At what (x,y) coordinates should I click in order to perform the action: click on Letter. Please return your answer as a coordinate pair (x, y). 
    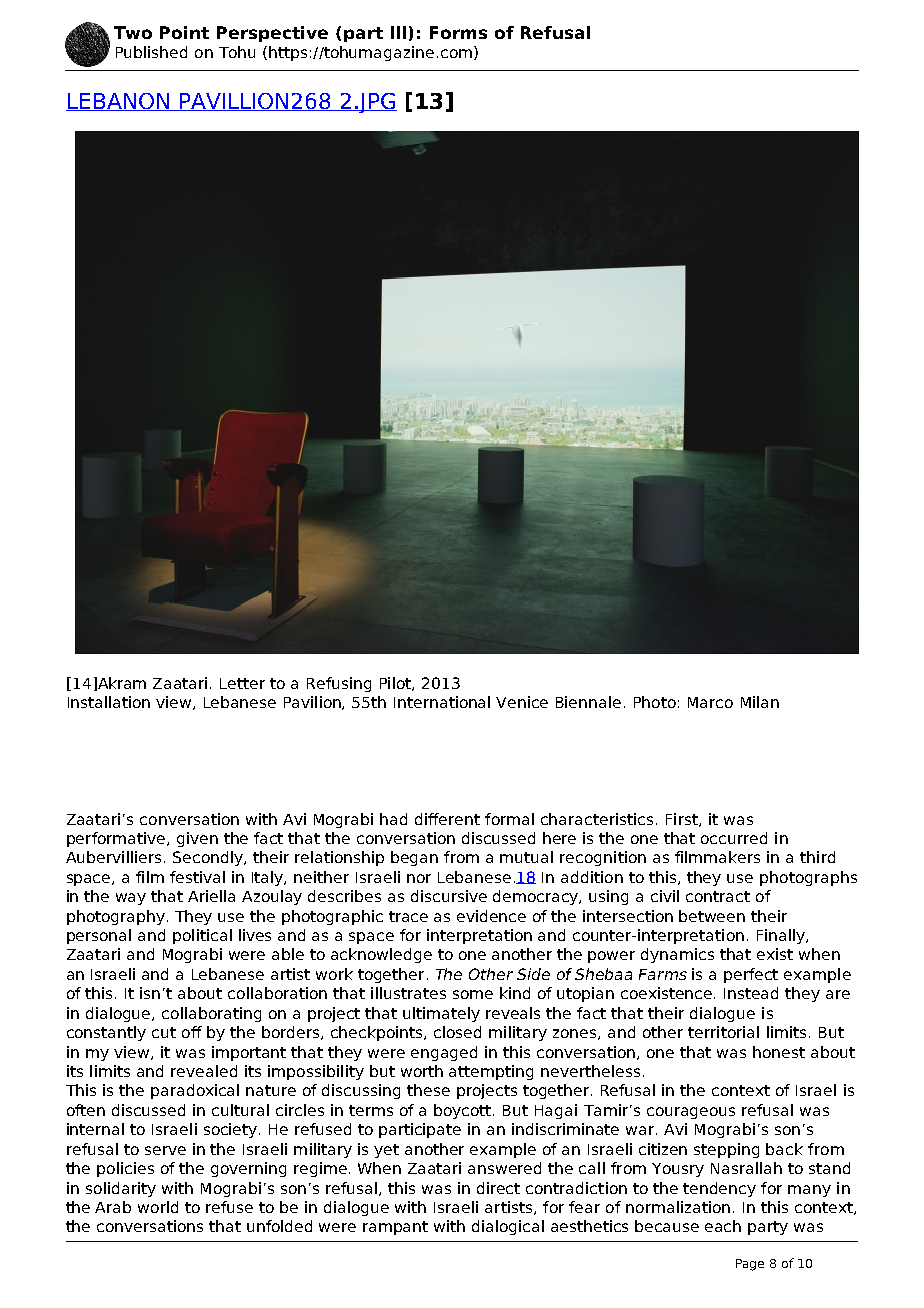
    Looking at the image, I should click on (242, 683).
